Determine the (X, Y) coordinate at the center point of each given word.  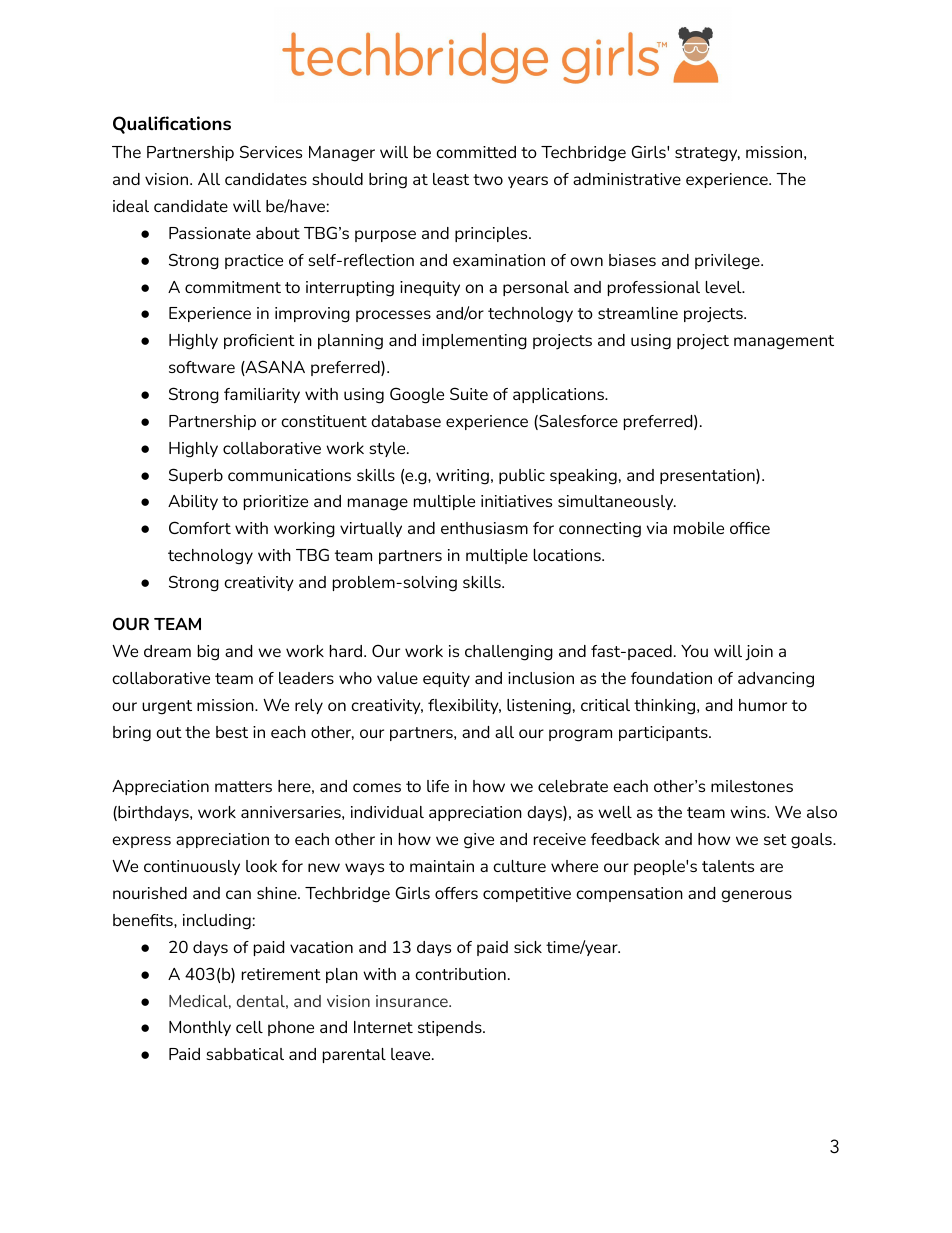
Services (271, 151)
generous (756, 896)
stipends (451, 1028)
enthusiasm (484, 528)
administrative (627, 179)
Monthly (200, 1028)
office (750, 528)
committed (476, 152)
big (208, 653)
